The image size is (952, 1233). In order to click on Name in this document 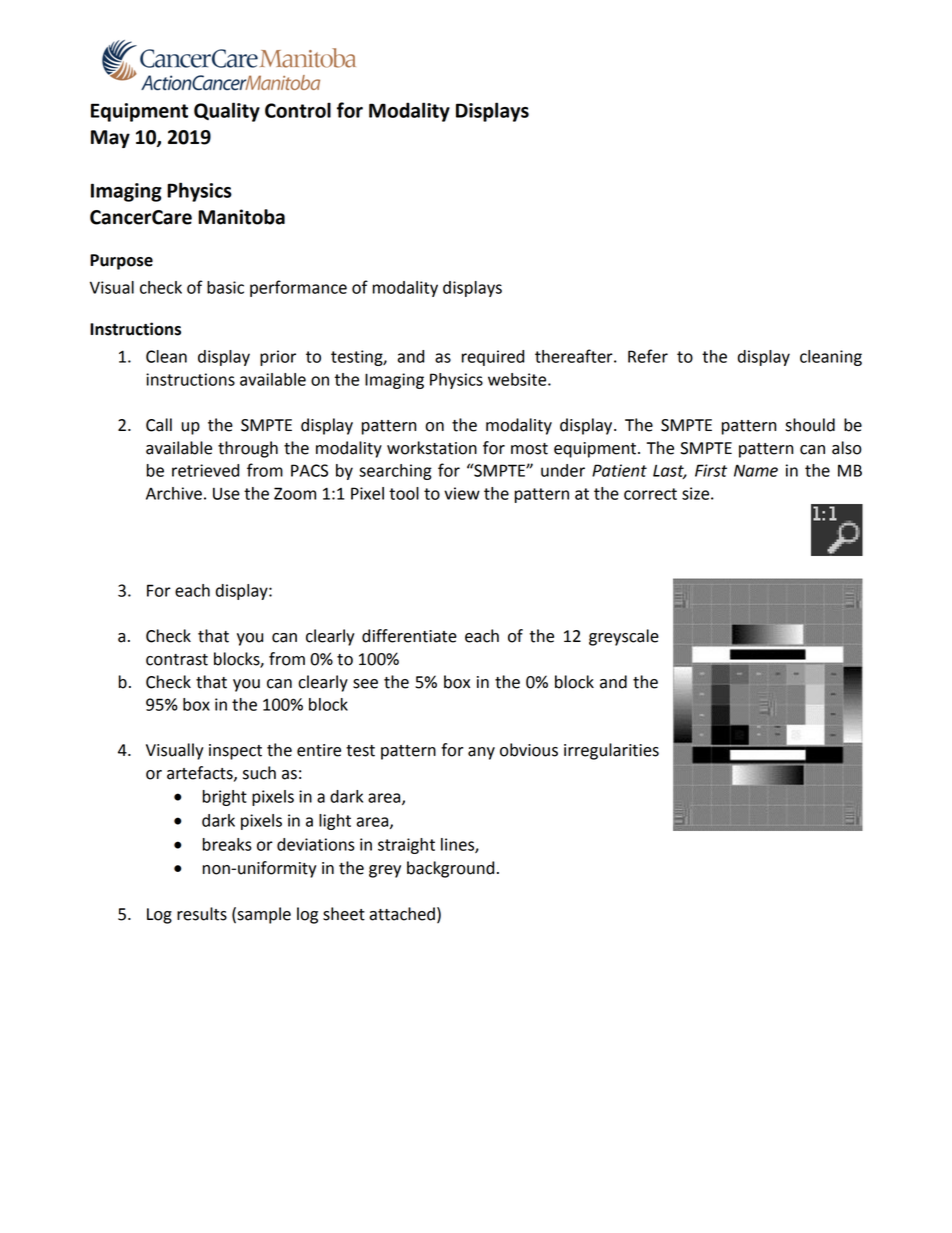, I will do `click(756, 470)`.
